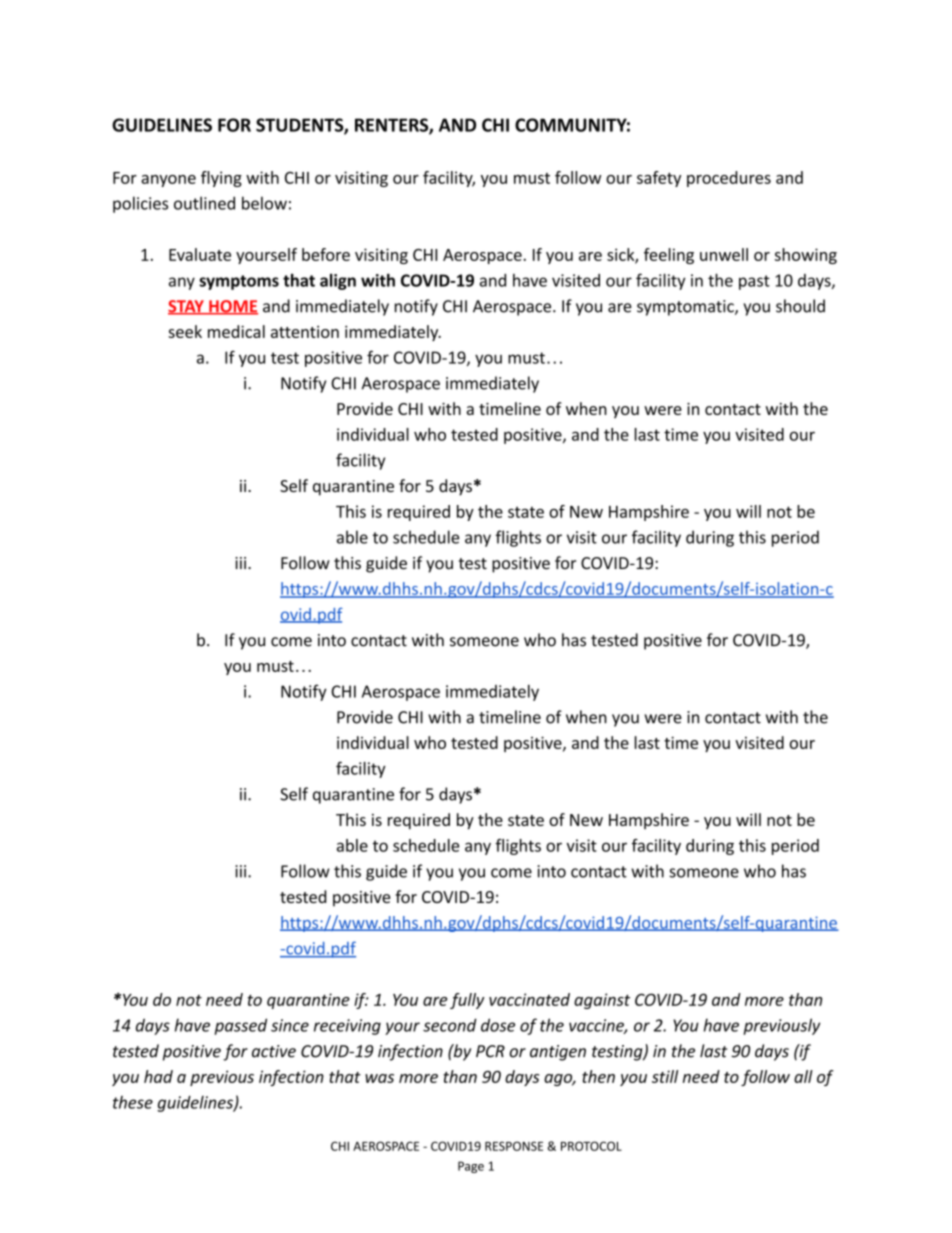 The image size is (952, 1233). Describe the element at coordinates (204, 203) in the document. I see `outlined` at that location.
